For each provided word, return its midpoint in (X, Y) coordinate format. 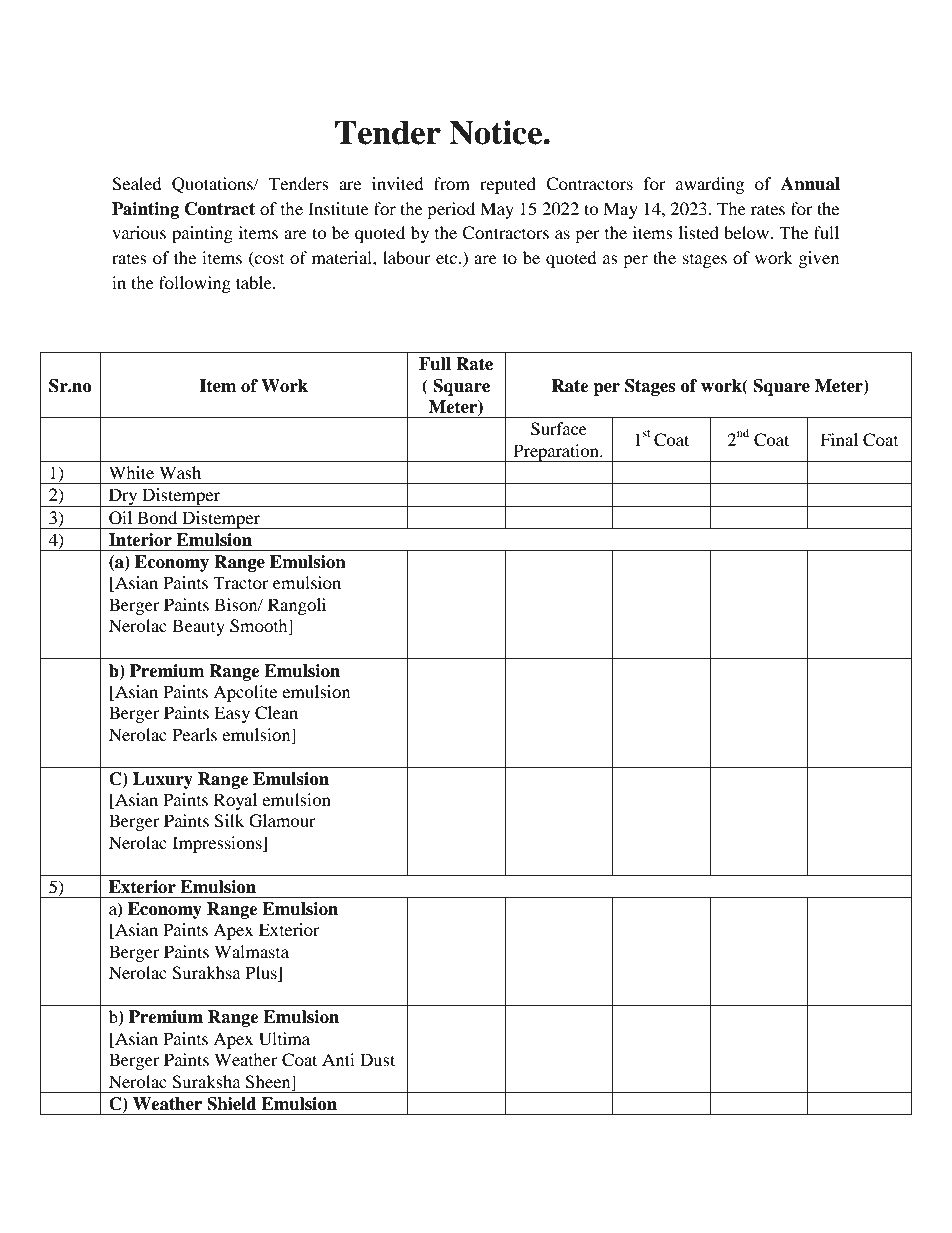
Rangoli (297, 606)
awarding (710, 185)
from (452, 183)
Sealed (137, 184)
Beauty (198, 627)
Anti (338, 1059)
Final (839, 439)
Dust (377, 1059)
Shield (232, 1104)
